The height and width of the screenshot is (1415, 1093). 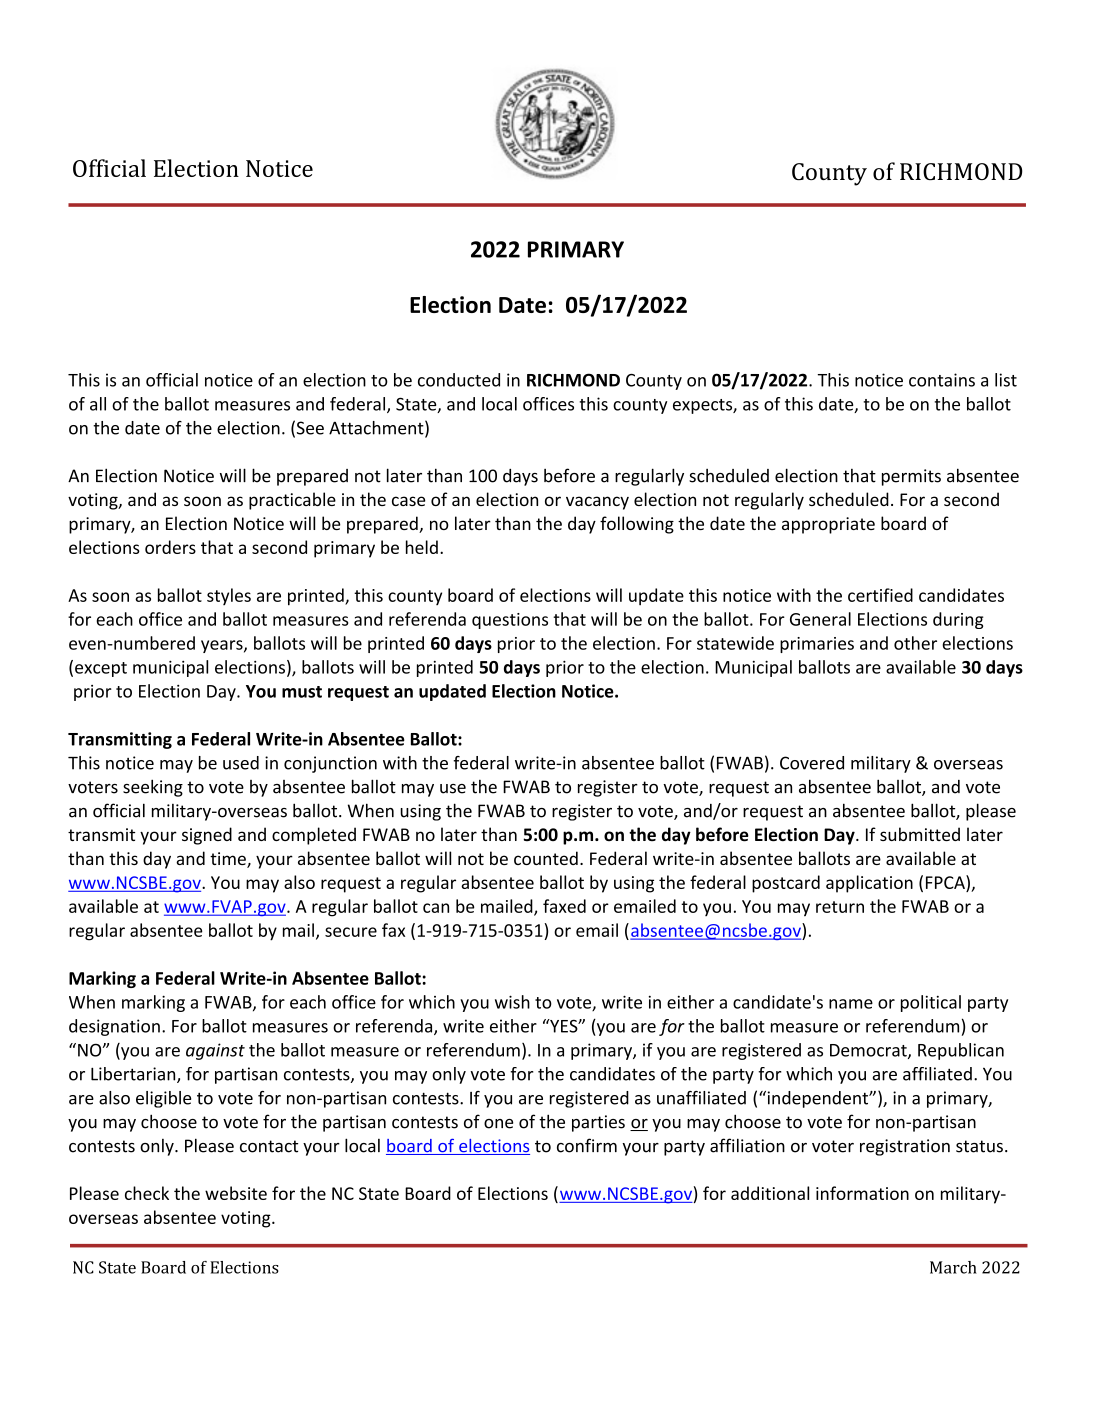 What do you see at coordinates (587, 1145) in the screenshot?
I see `confirm` at bounding box center [587, 1145].
